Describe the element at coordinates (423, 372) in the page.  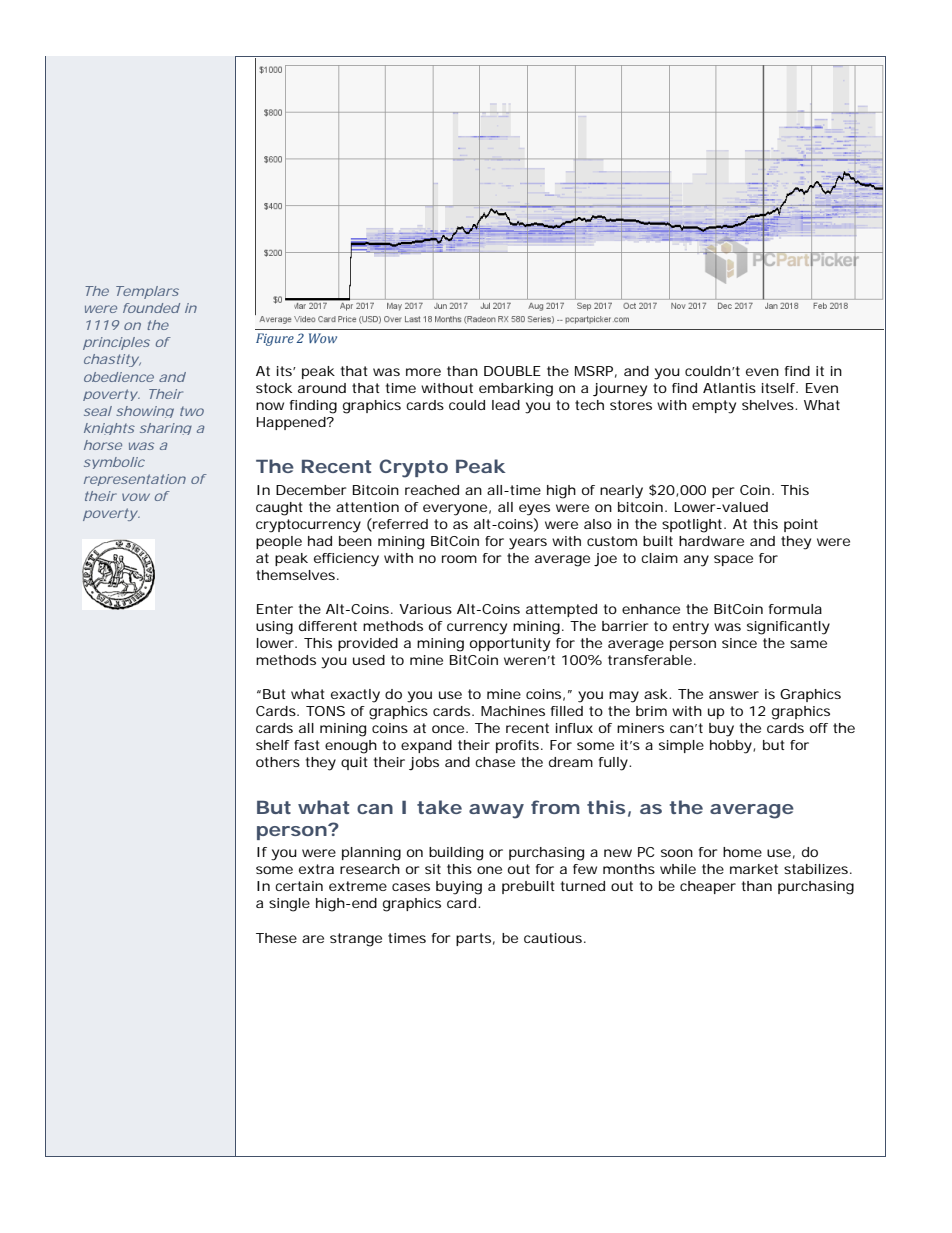
I see `more` at that location.
